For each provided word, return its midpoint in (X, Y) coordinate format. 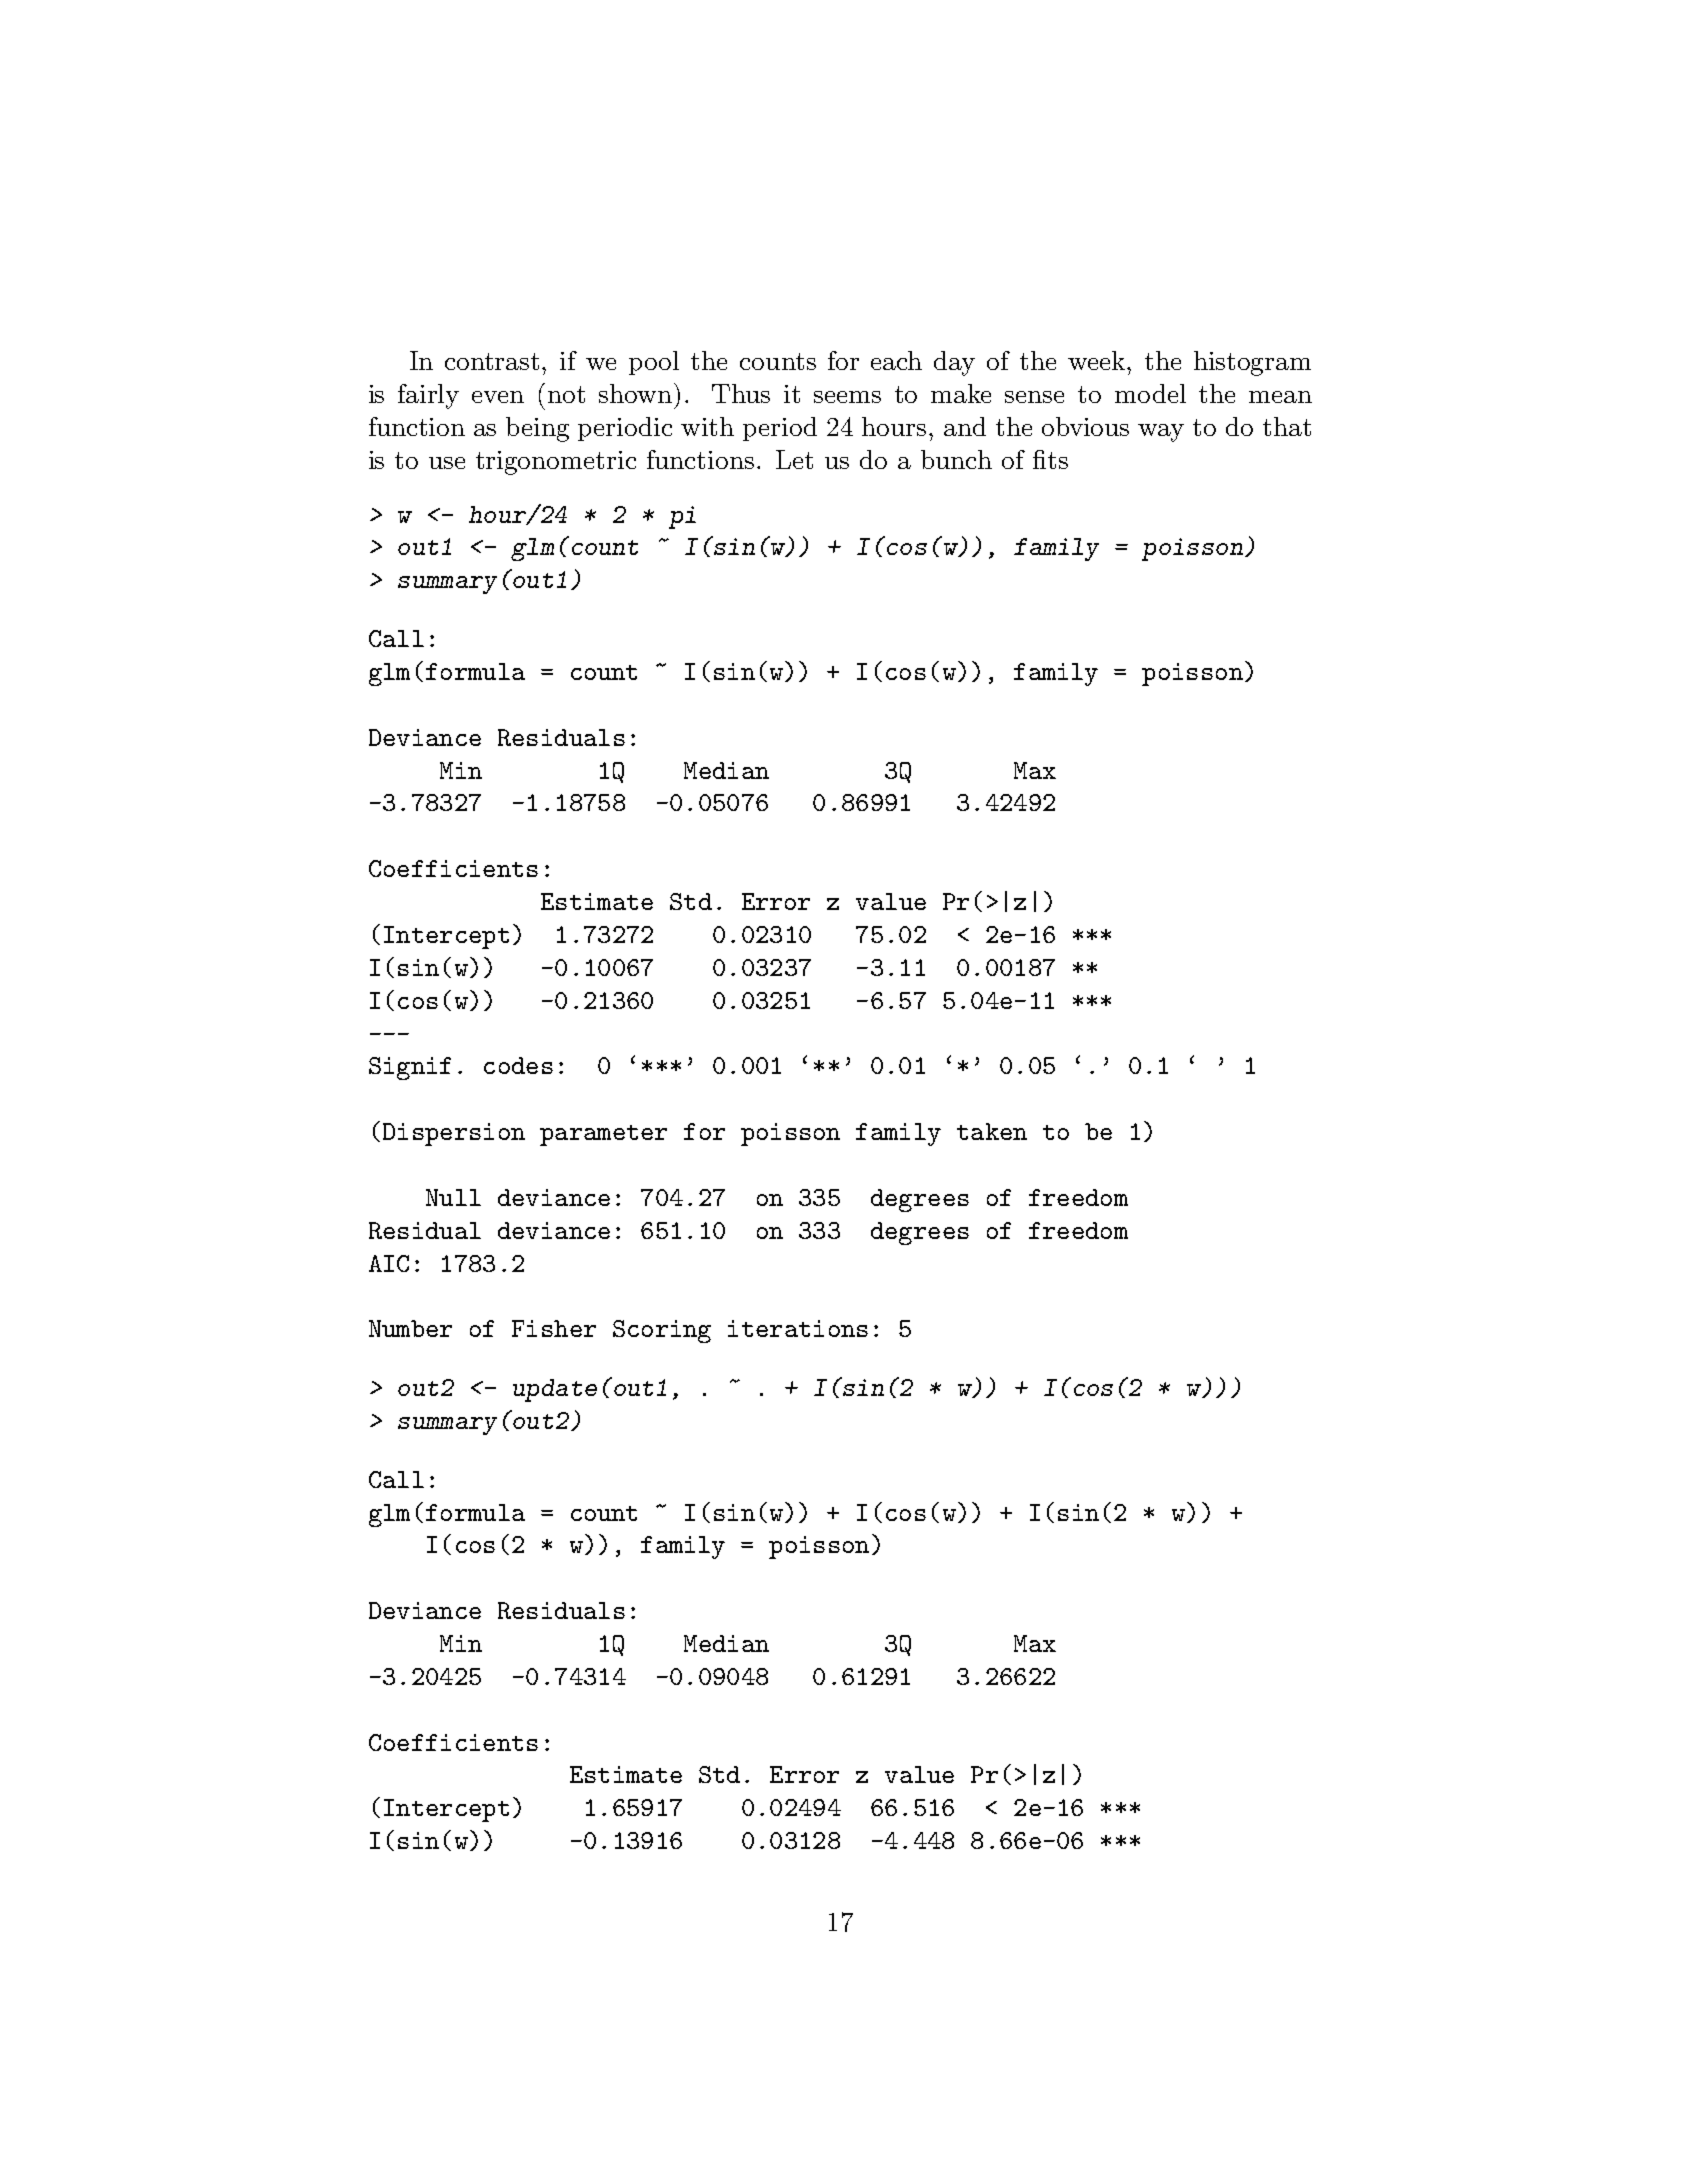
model (1150, 393)
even (498, 397)
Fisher (554, 1328)
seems (847, 397)
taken (992, 1131)
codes (518, 1065)
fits (1050, 459)
